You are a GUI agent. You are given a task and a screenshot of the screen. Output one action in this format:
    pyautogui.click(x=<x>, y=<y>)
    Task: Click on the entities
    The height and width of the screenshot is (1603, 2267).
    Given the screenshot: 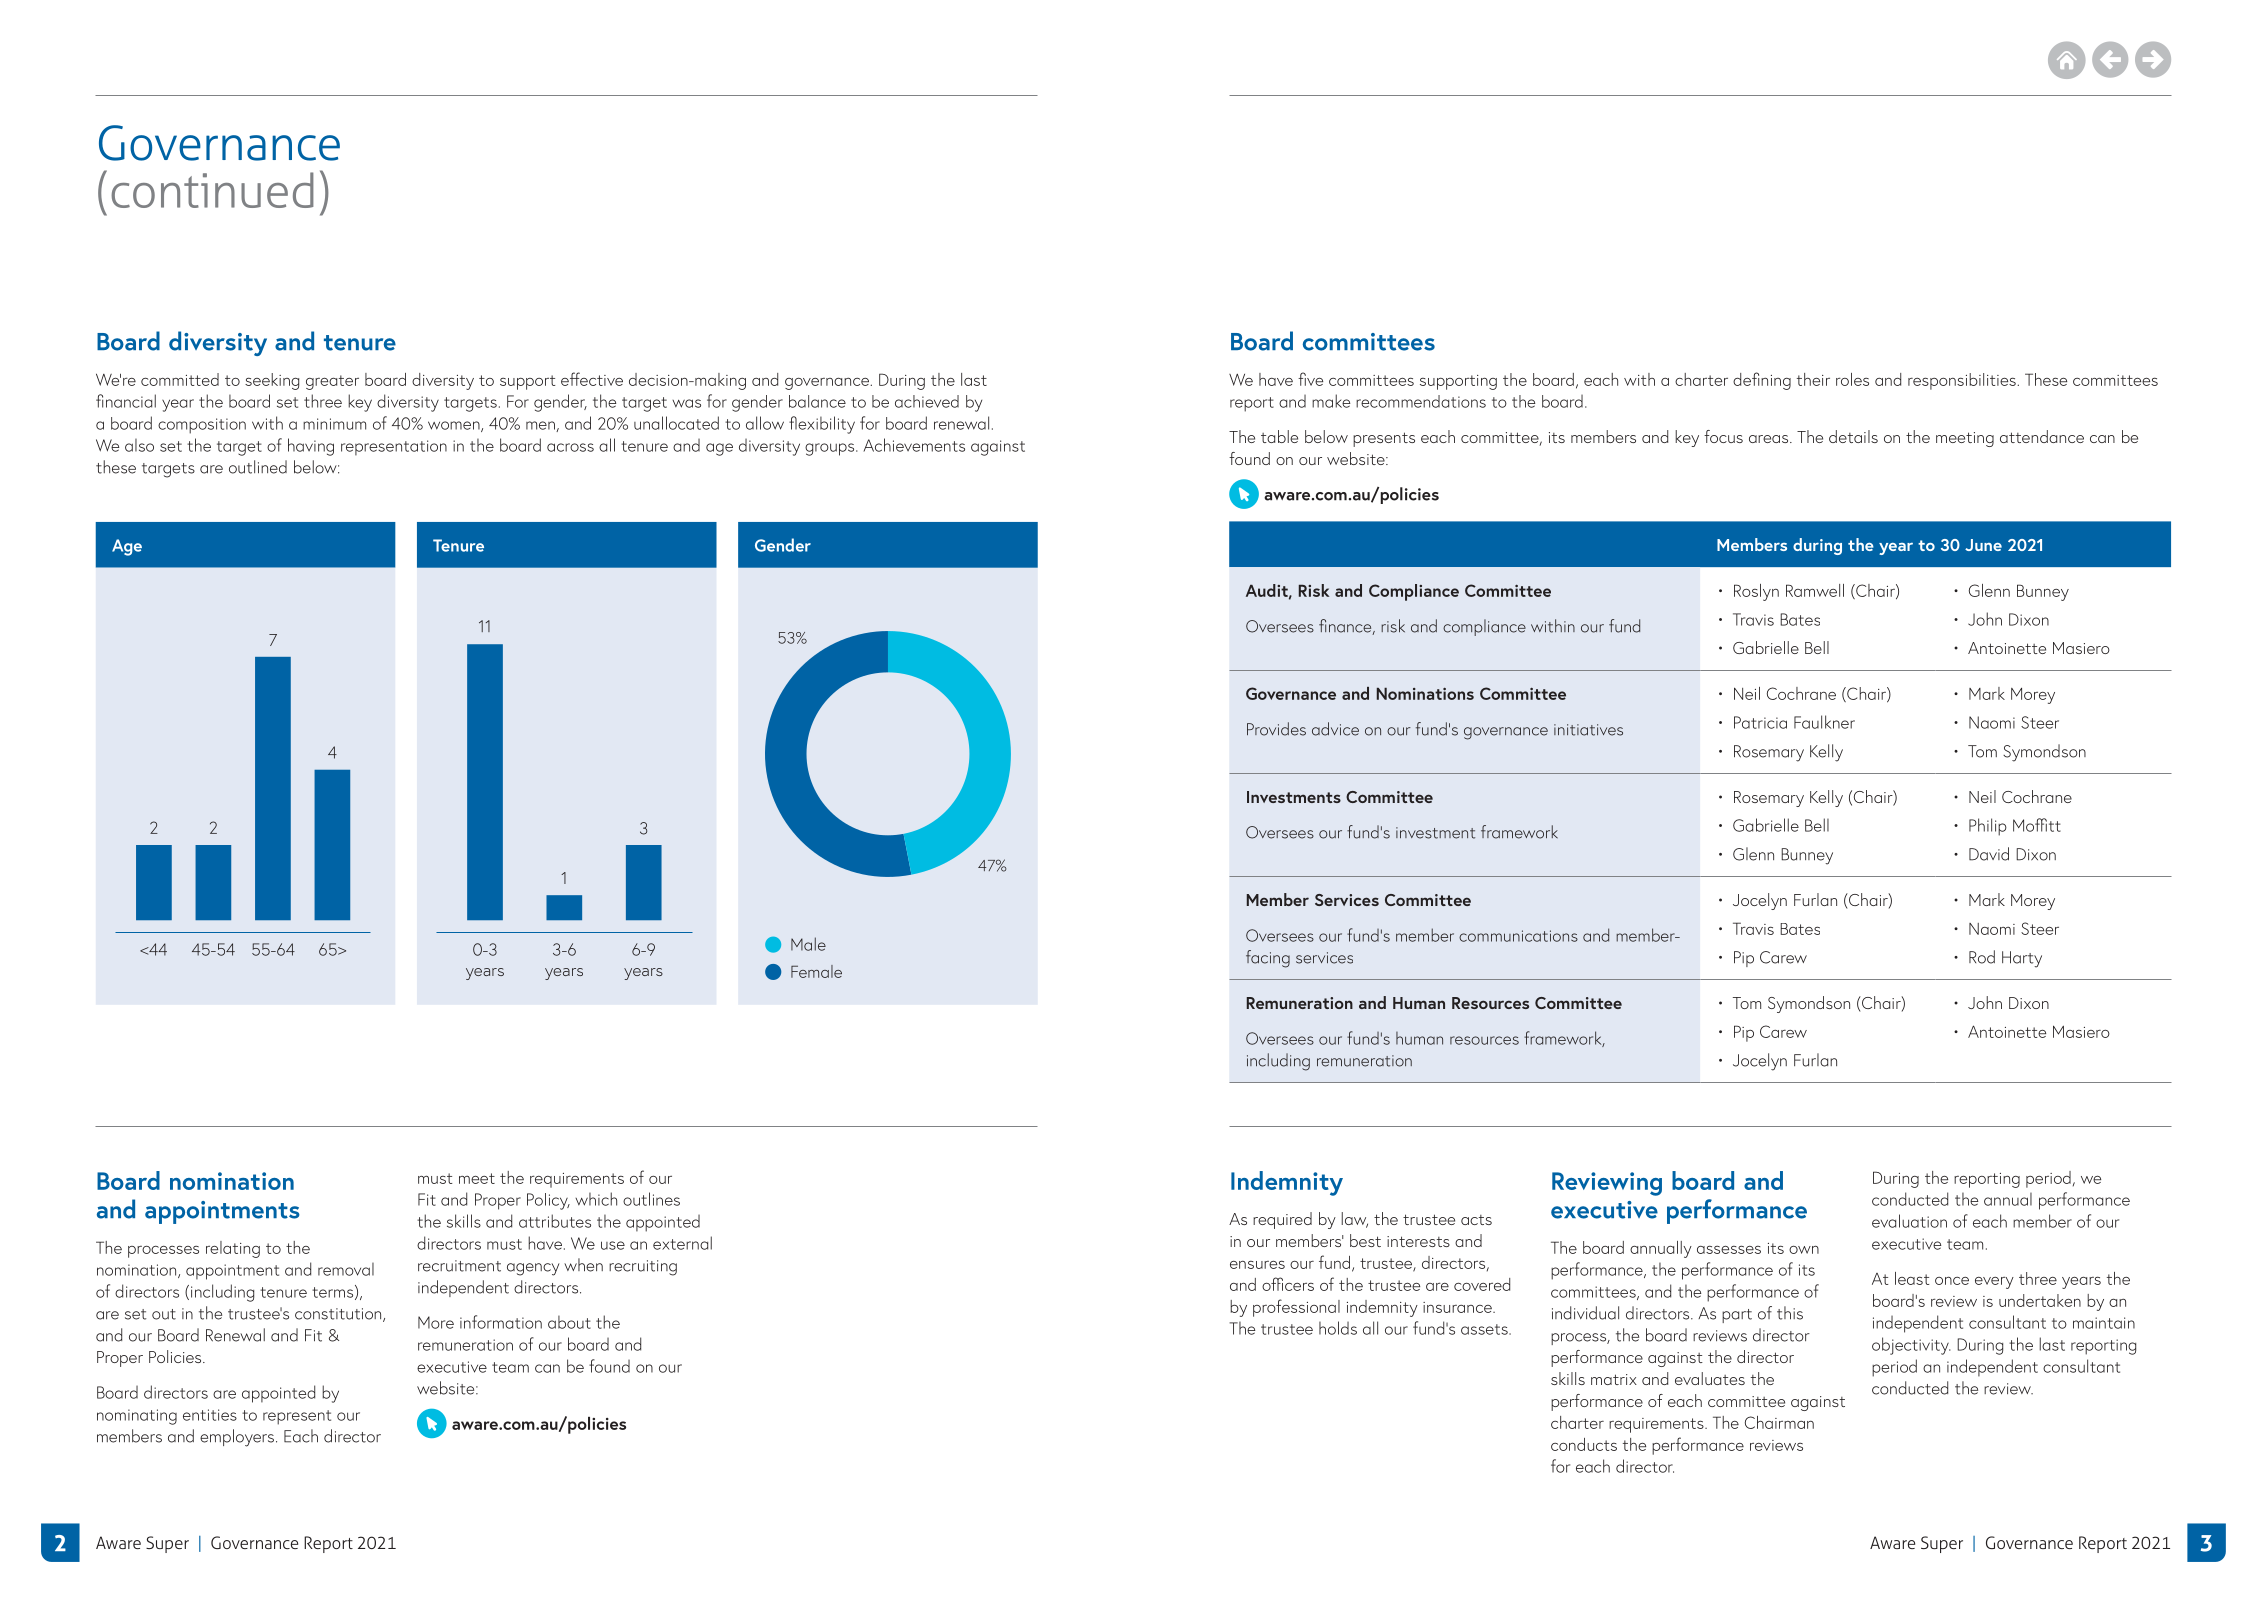 What is the action you would take?
    pyautogui.click(x=210, y=1415)
